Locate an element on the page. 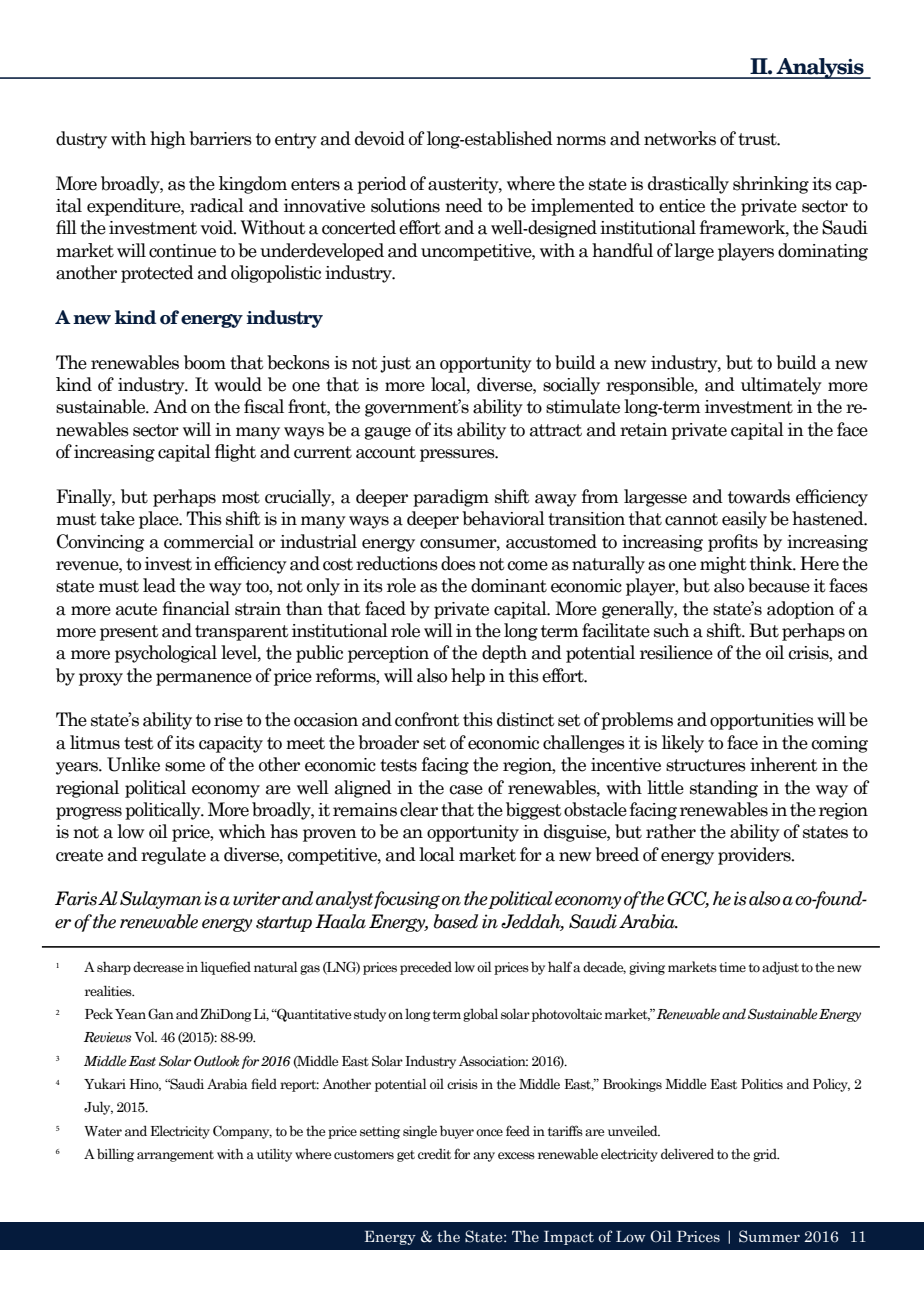 The width and height of the page is (924, 1307). networks is located at coordinates (680, 138).
